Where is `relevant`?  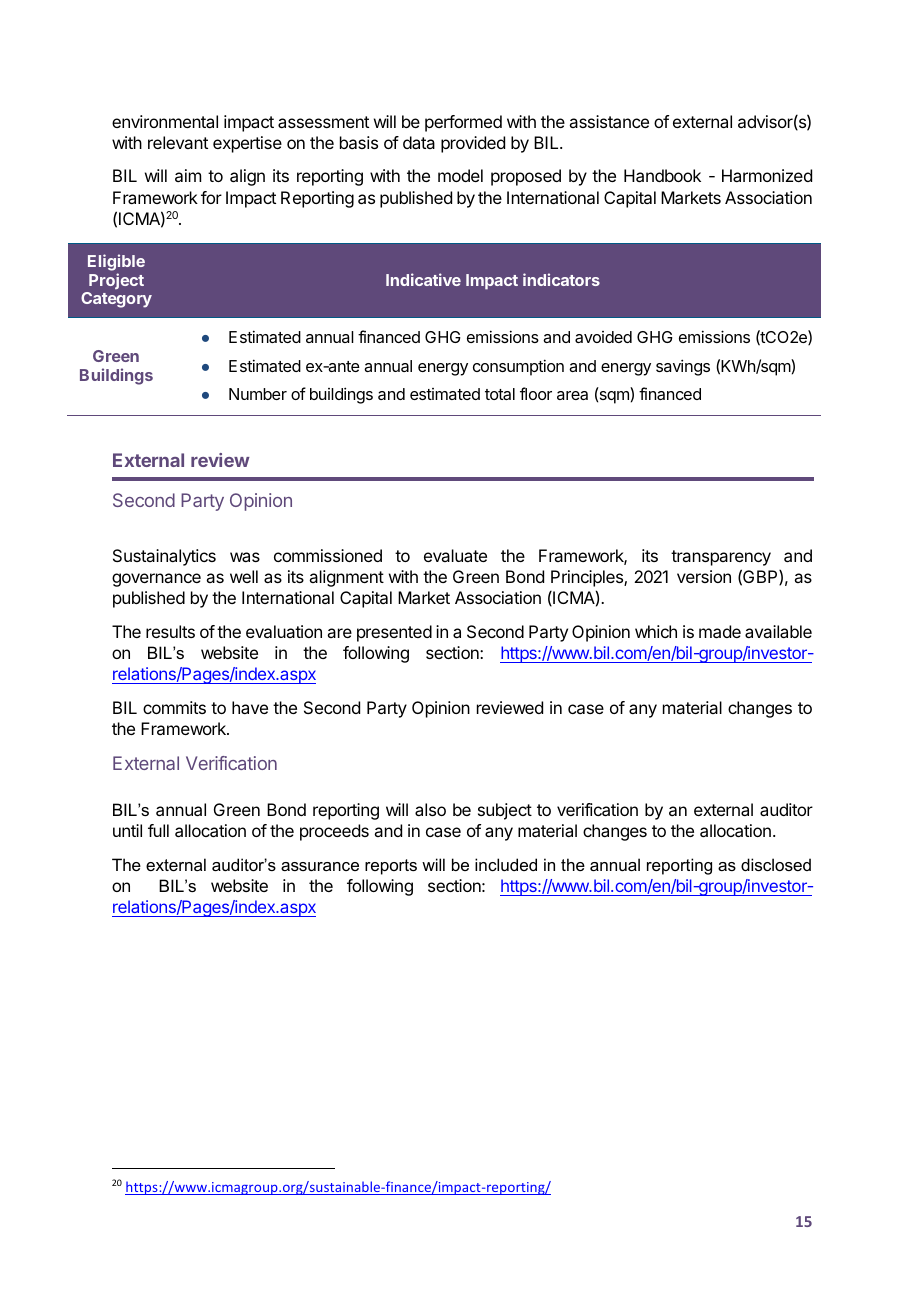
relevant is located at coordinates (178, 142).
